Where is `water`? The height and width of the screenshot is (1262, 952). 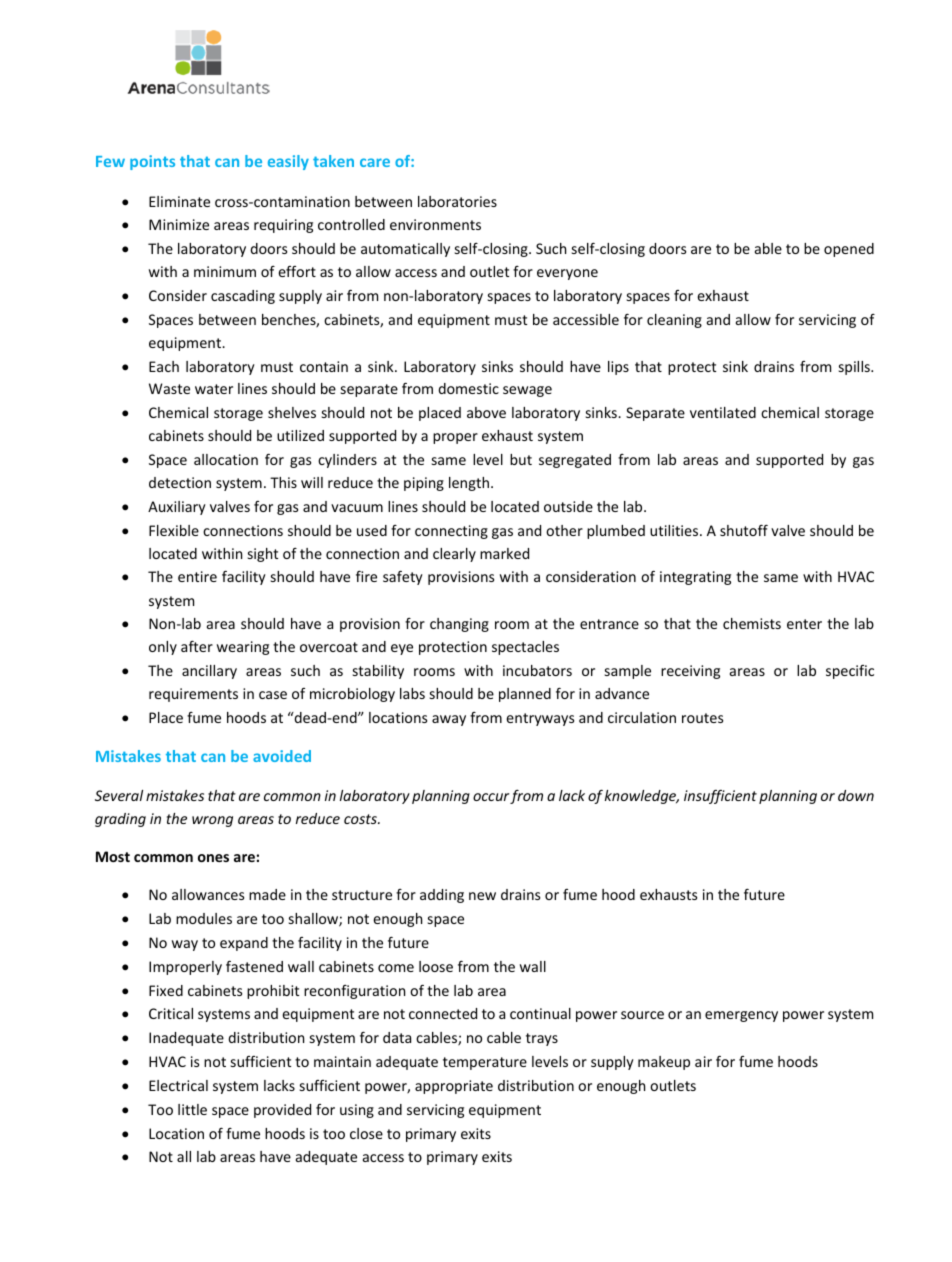
water is located at coordinates (214, 389).
